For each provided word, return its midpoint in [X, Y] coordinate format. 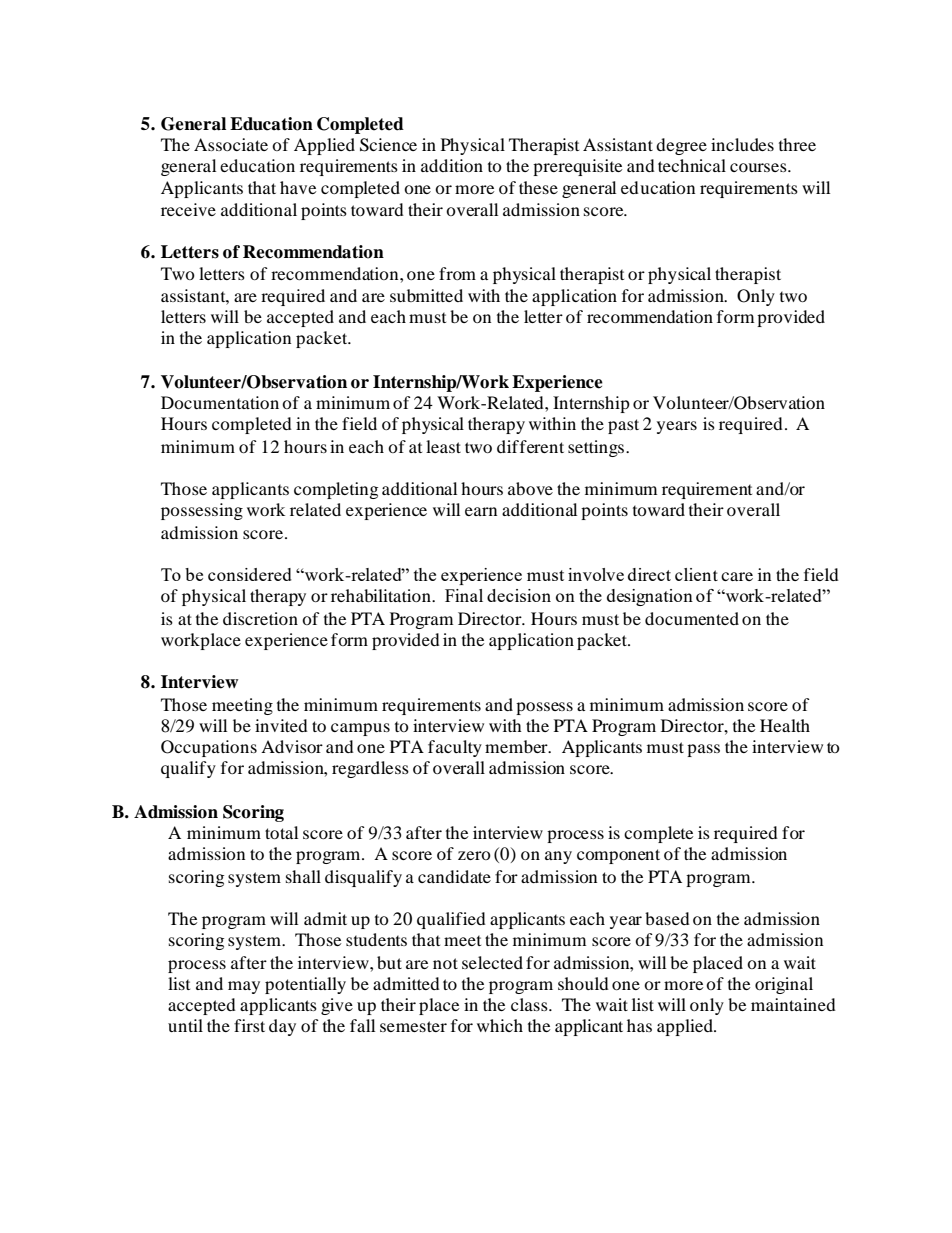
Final [464, 595]
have [298, 187]
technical [692, 165]
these [538, 187]
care [737, 576]
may [244, 987]
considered [250, 574]
